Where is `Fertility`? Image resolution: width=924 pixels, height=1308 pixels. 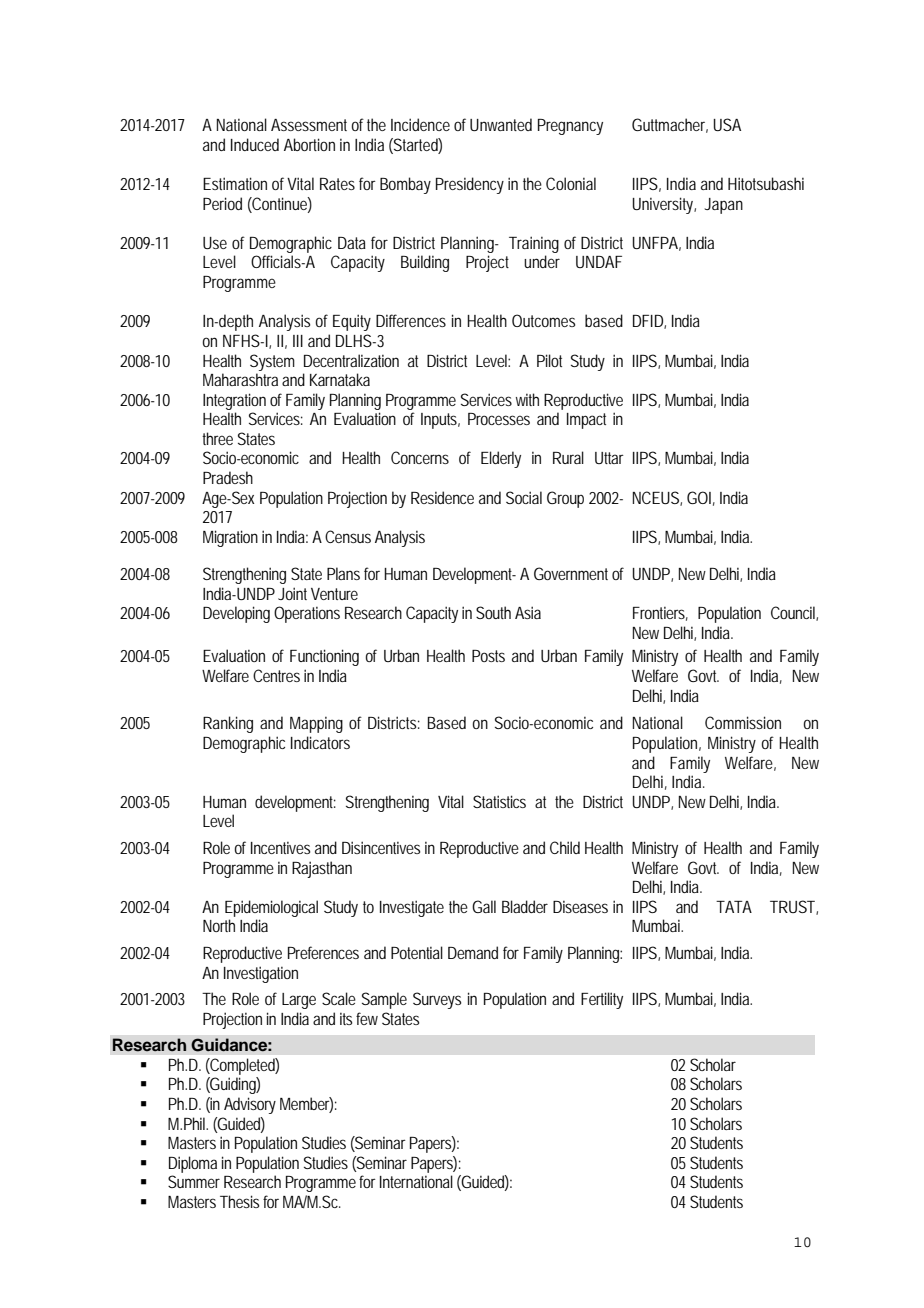
Fertility is located at coordinates (602, 1000).
